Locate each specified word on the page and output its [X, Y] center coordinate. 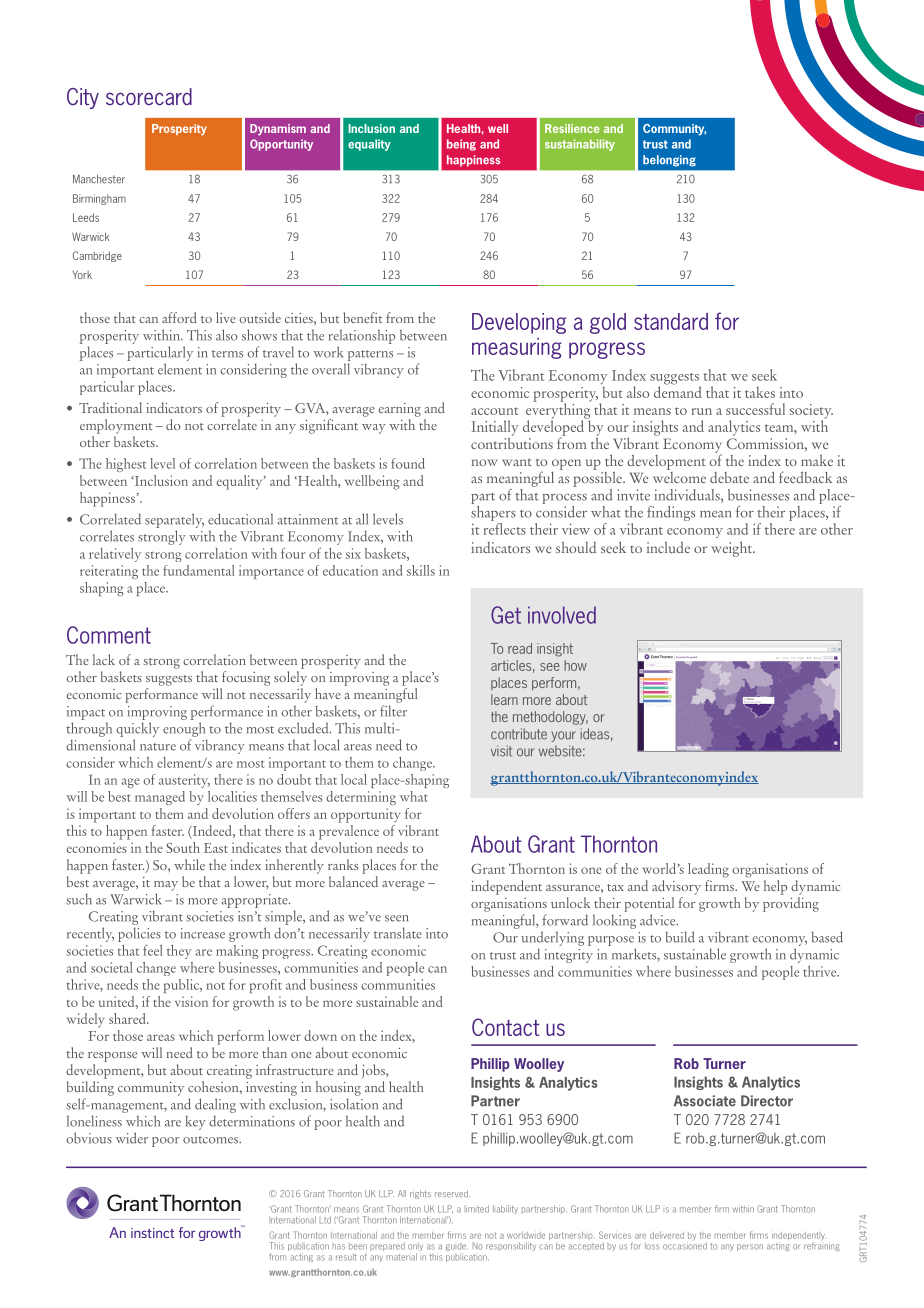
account [494, 411]
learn [504, 699]
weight [732, 549]
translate [398, 933]
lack [104, 659]
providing [791, 904]
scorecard [149, 97]
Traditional [110, 407]
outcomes [211, 1140]
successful [755, 409]
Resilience [572, 128]
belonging [669, 161]
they [179, 952]
